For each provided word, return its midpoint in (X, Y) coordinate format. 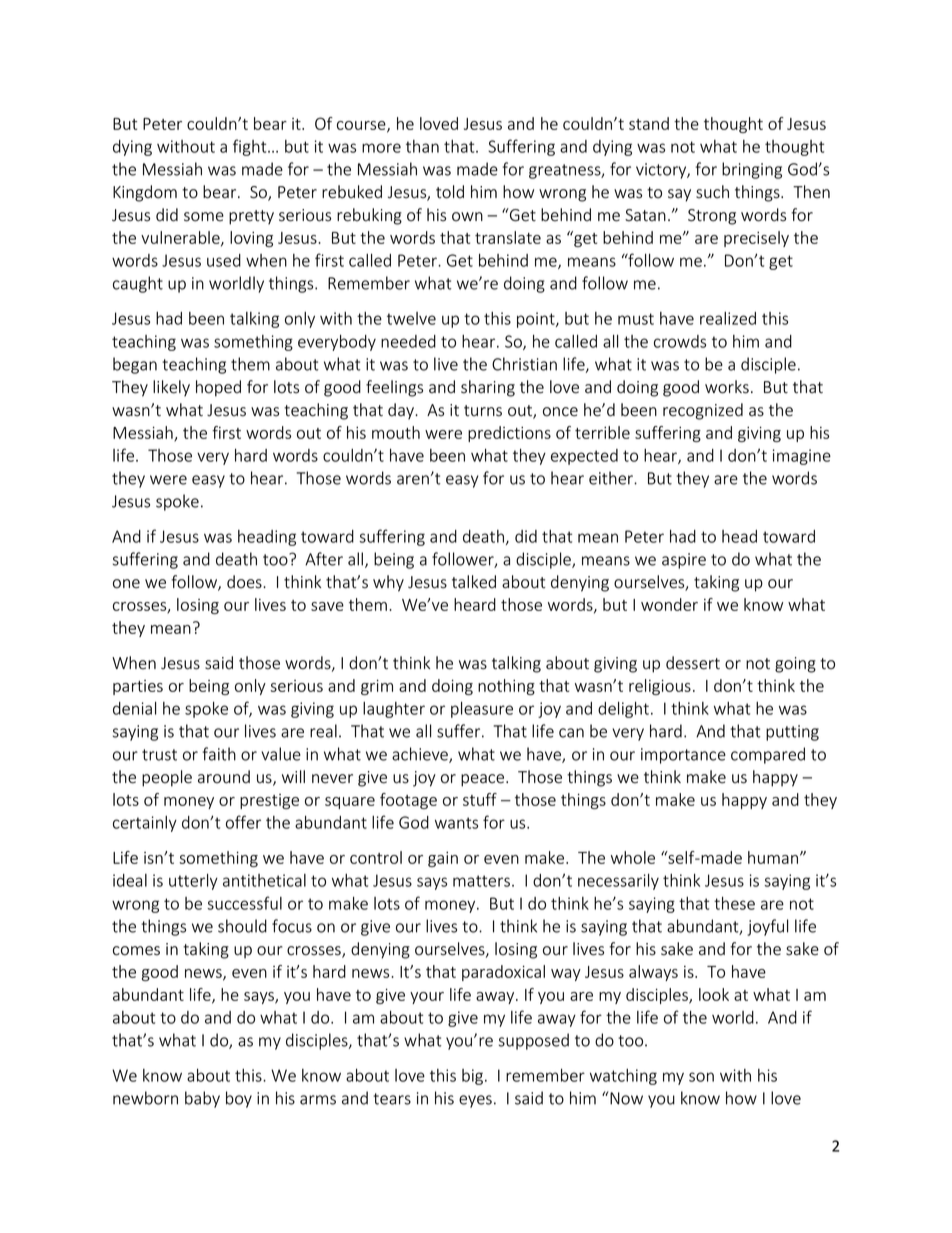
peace (484, 780)
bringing (752, 170)
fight (251, 147)
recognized (703, 411)
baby (202, 1099)
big (474, 1077)
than (422, 146)
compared (768, 755)
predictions (509, 434)
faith (219, 754)
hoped (218, 388)
